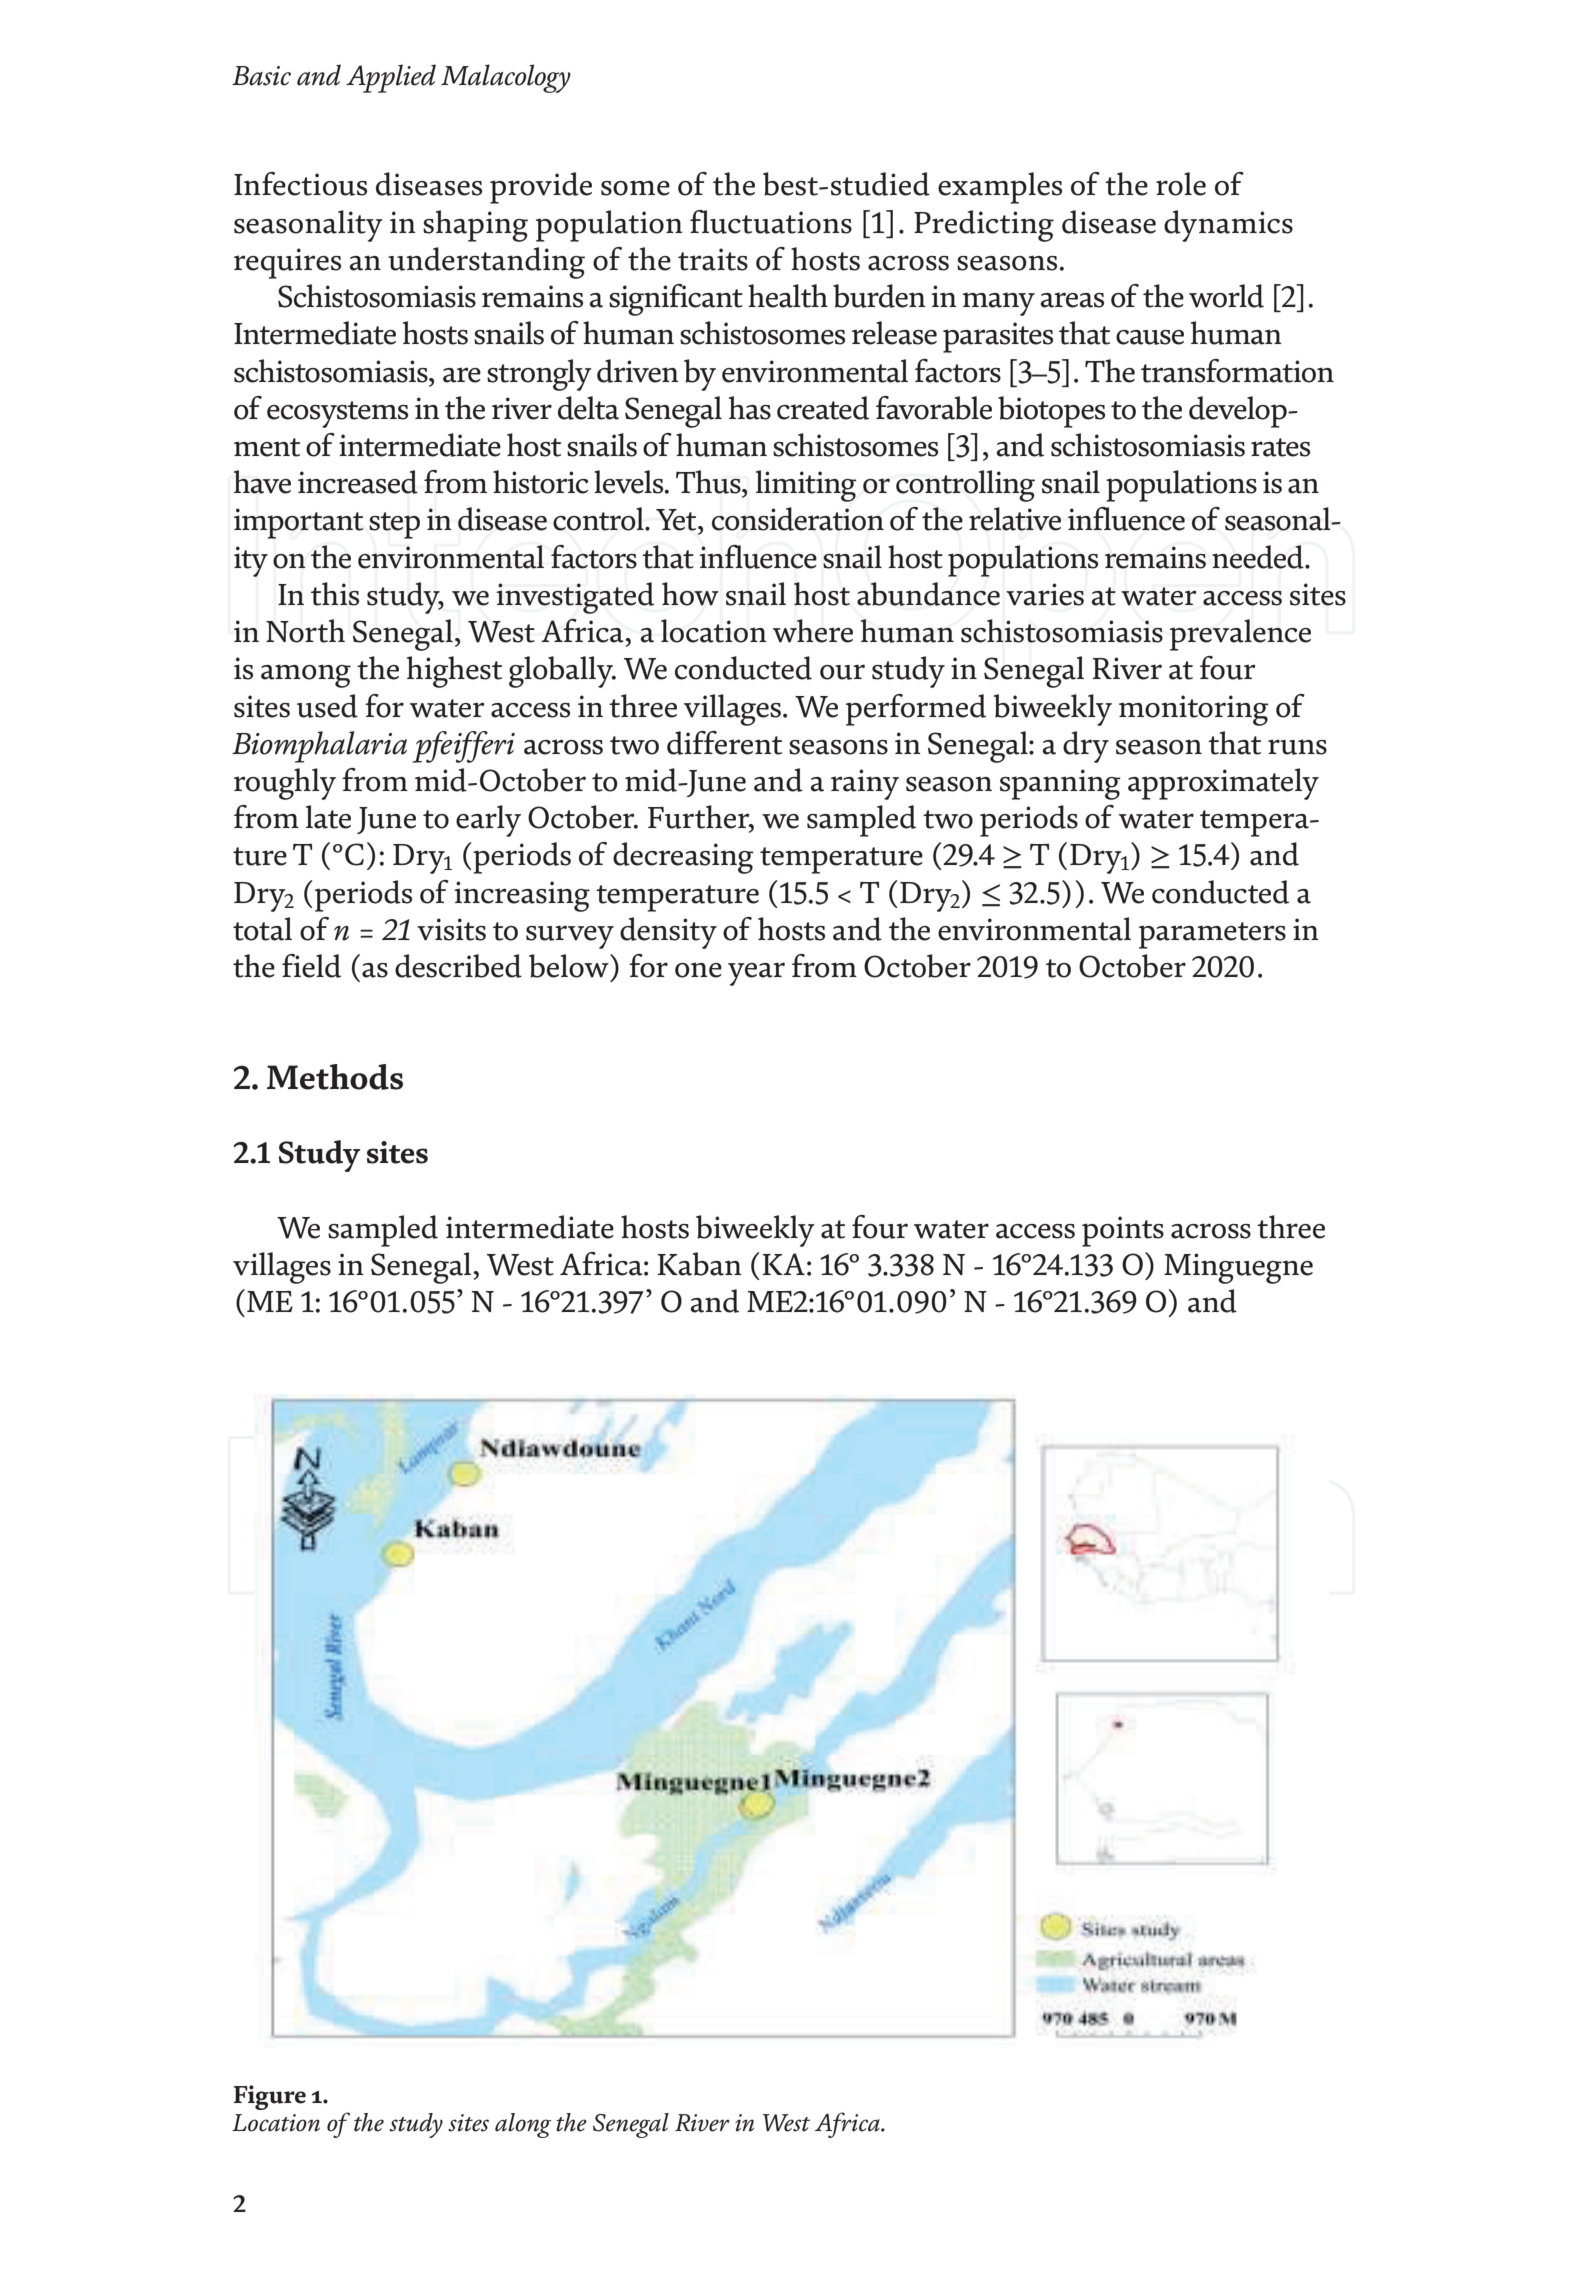 Image resolution: width=1583 pixels, height=2286 pixels. What do you see at coordinates (1181, 184) in the image?
I see `role` at bounding box center [1181, 184].
